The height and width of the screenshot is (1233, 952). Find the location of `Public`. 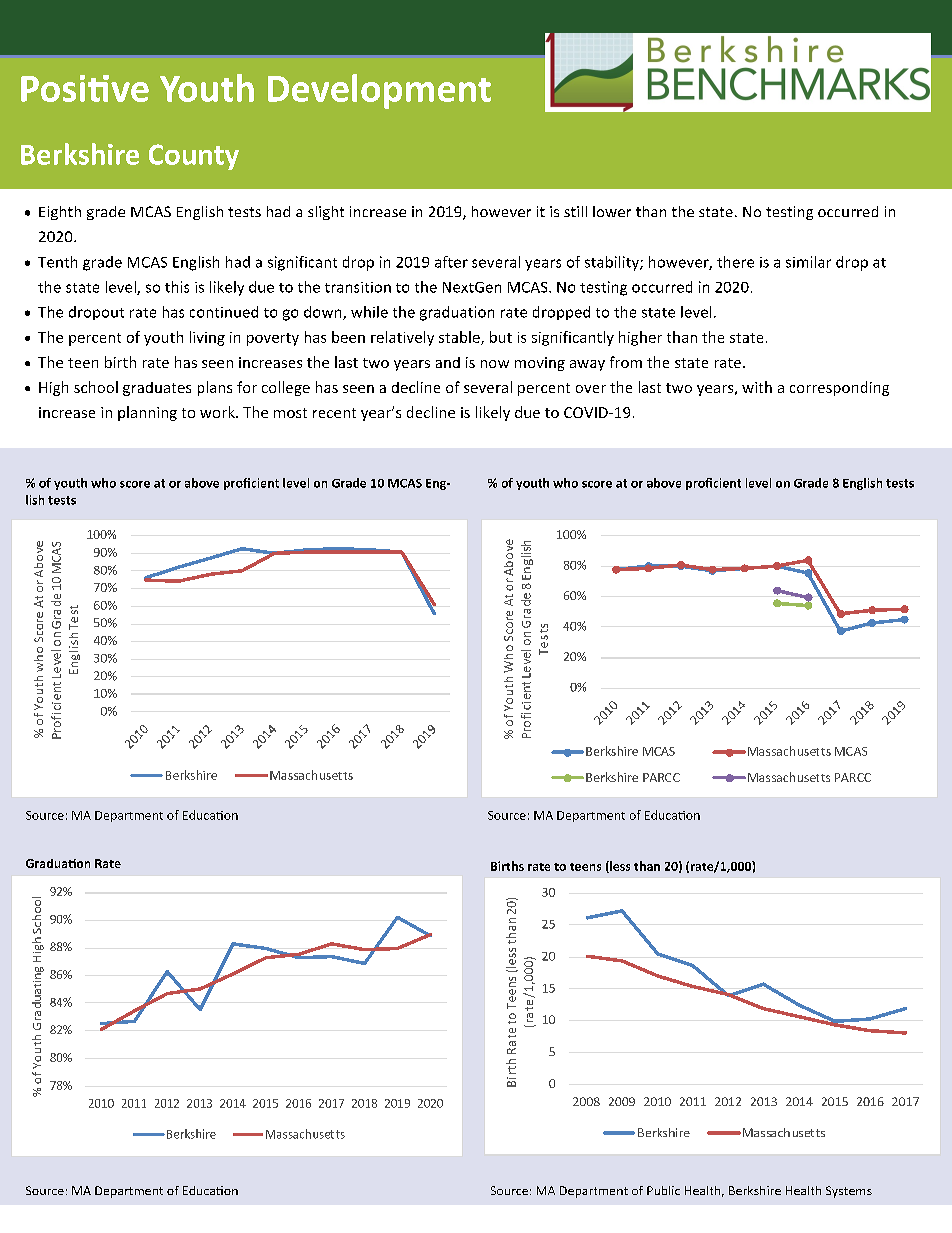

Public is located at coordinates (663, 1190).
